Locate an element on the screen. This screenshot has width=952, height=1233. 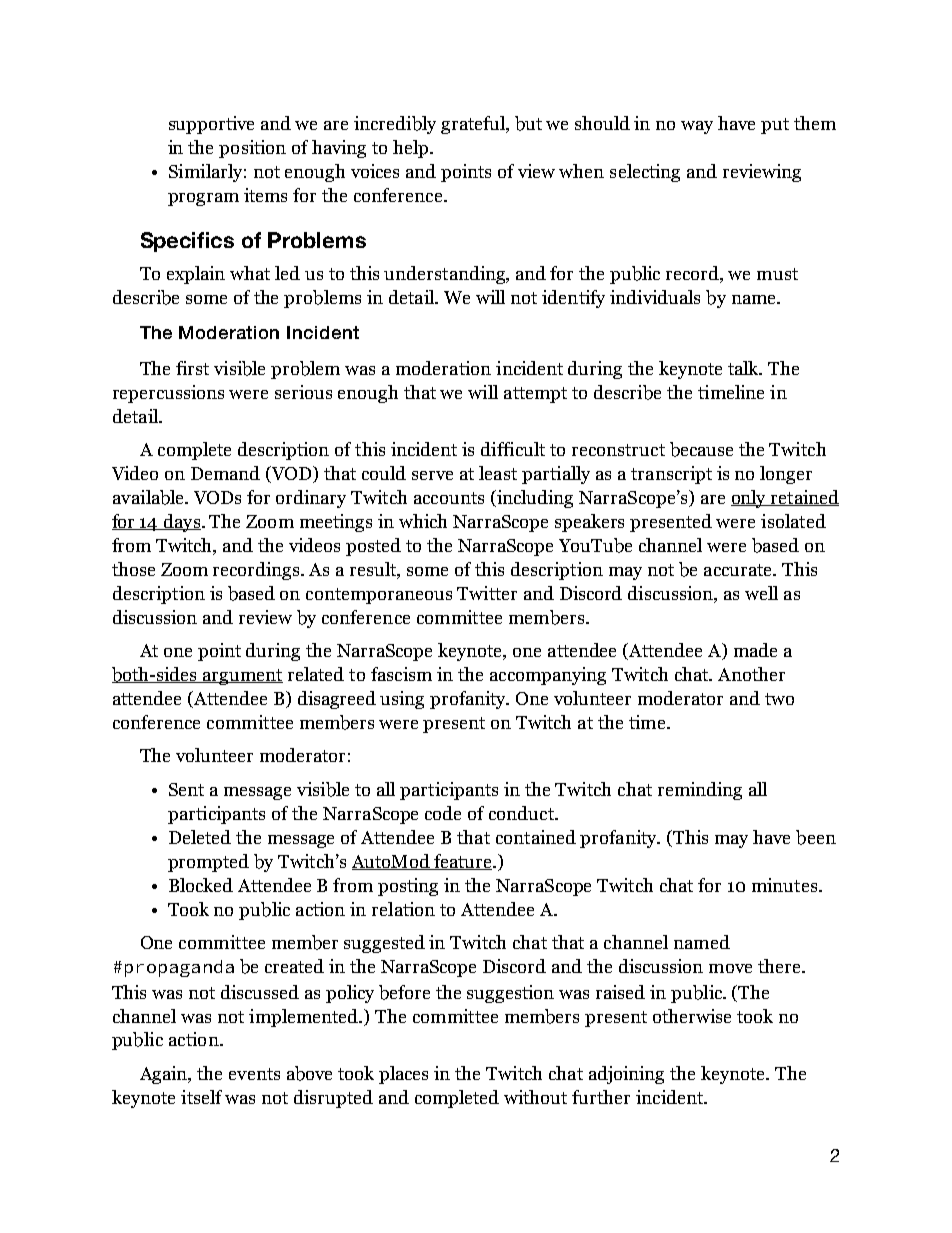
Twitter is located at coordinates (487, 593).
